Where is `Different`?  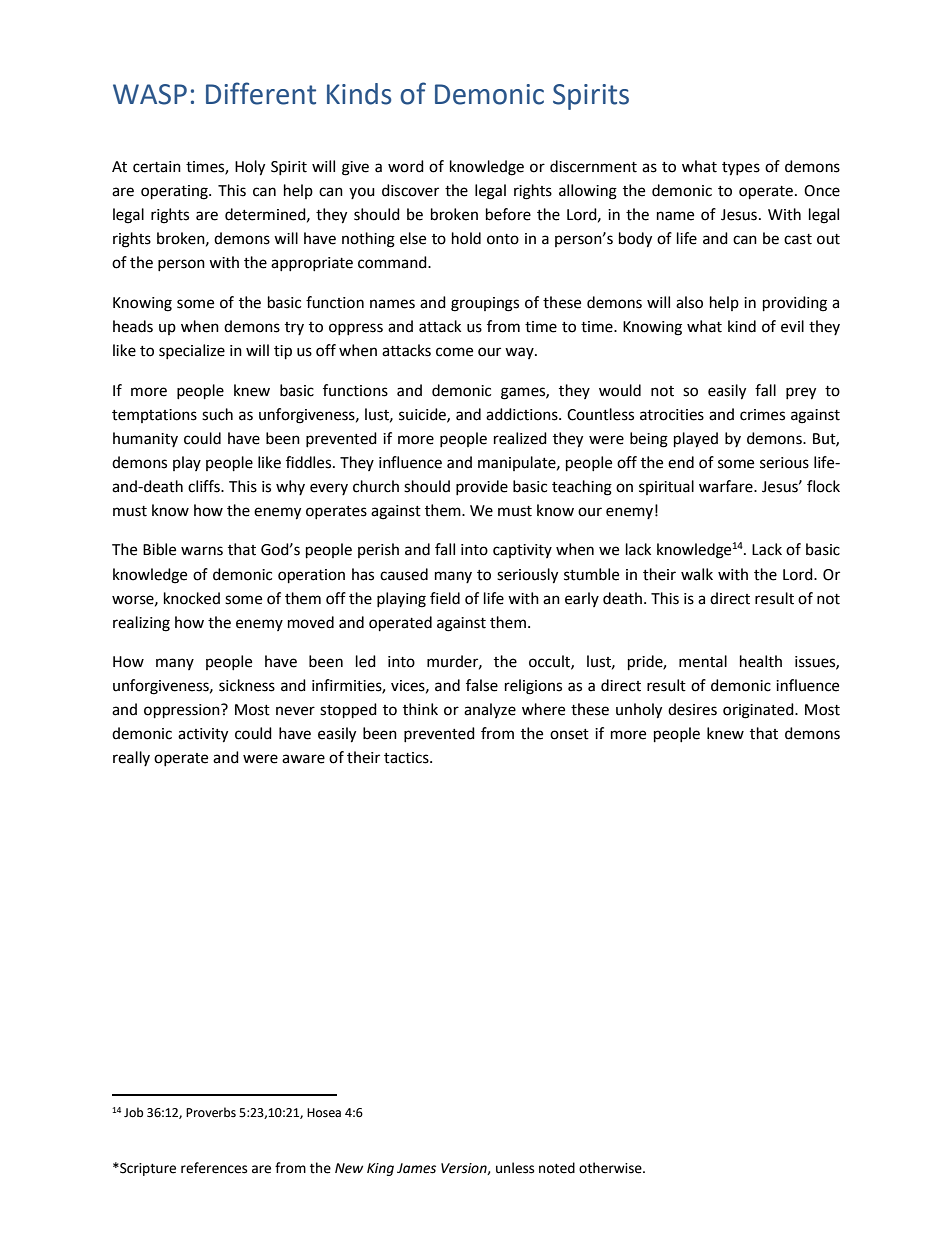 Different is located at coordinates (261, 93).
